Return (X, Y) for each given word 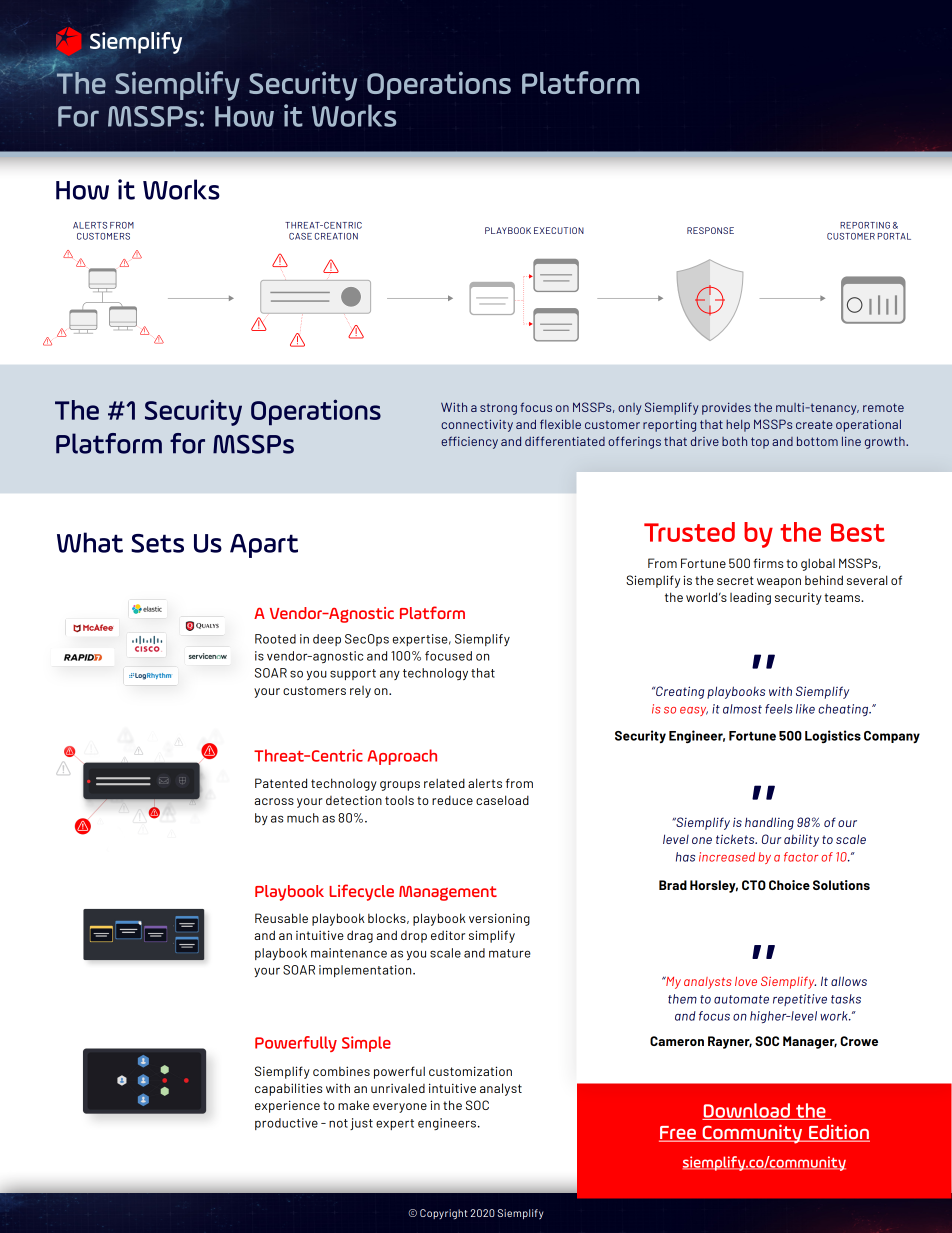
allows (849, 981)
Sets (157, 543)
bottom (817, 441)
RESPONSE (710, 230)
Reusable (281, 918)
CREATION (336, 236)
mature (510, 953)
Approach (402, 757)
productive (286, 1124)
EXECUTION (559, 230)
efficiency (469, 442)
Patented (281, 783)
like (805, 709)
